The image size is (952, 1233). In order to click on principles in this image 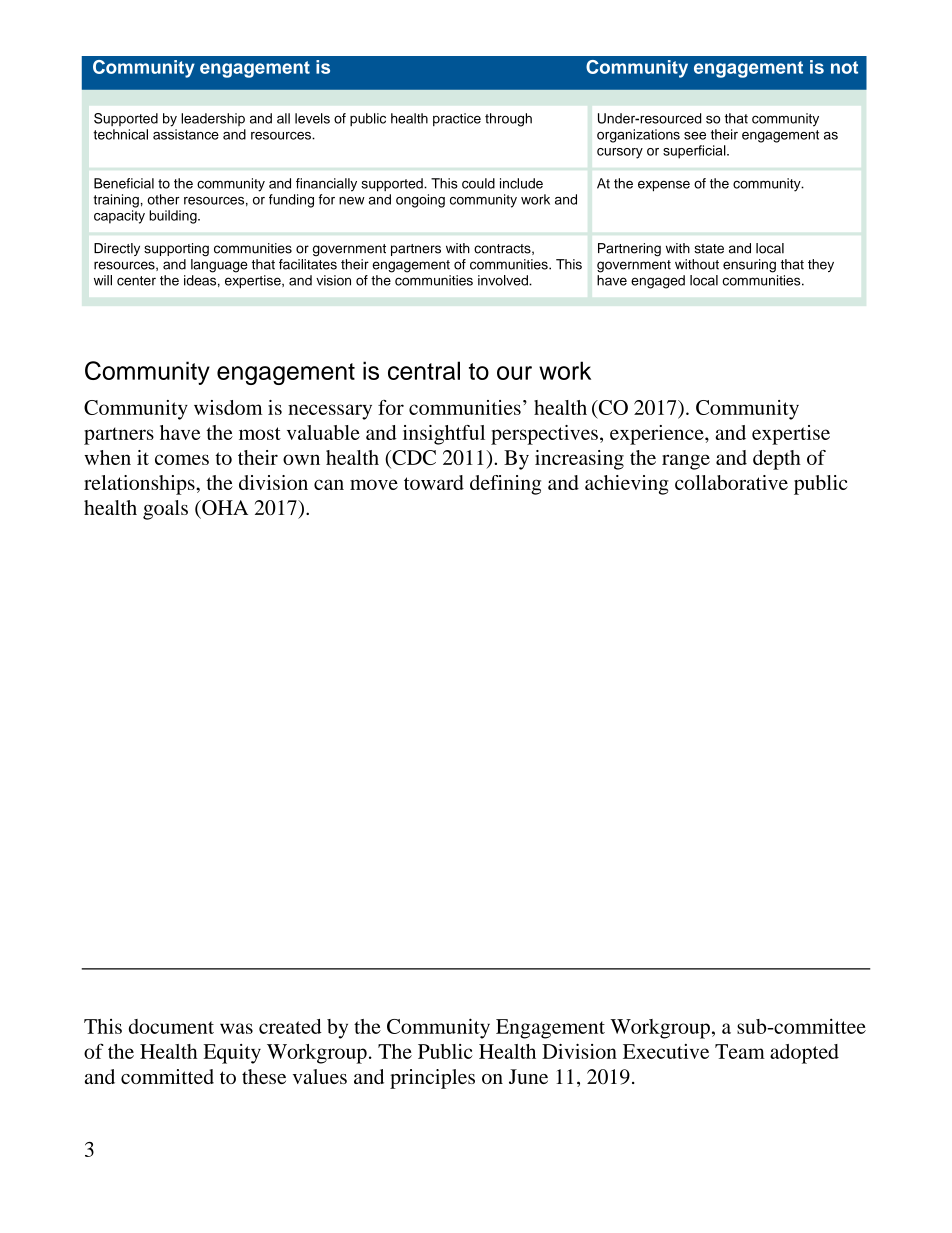, I will do `click(432, 1079)`.
